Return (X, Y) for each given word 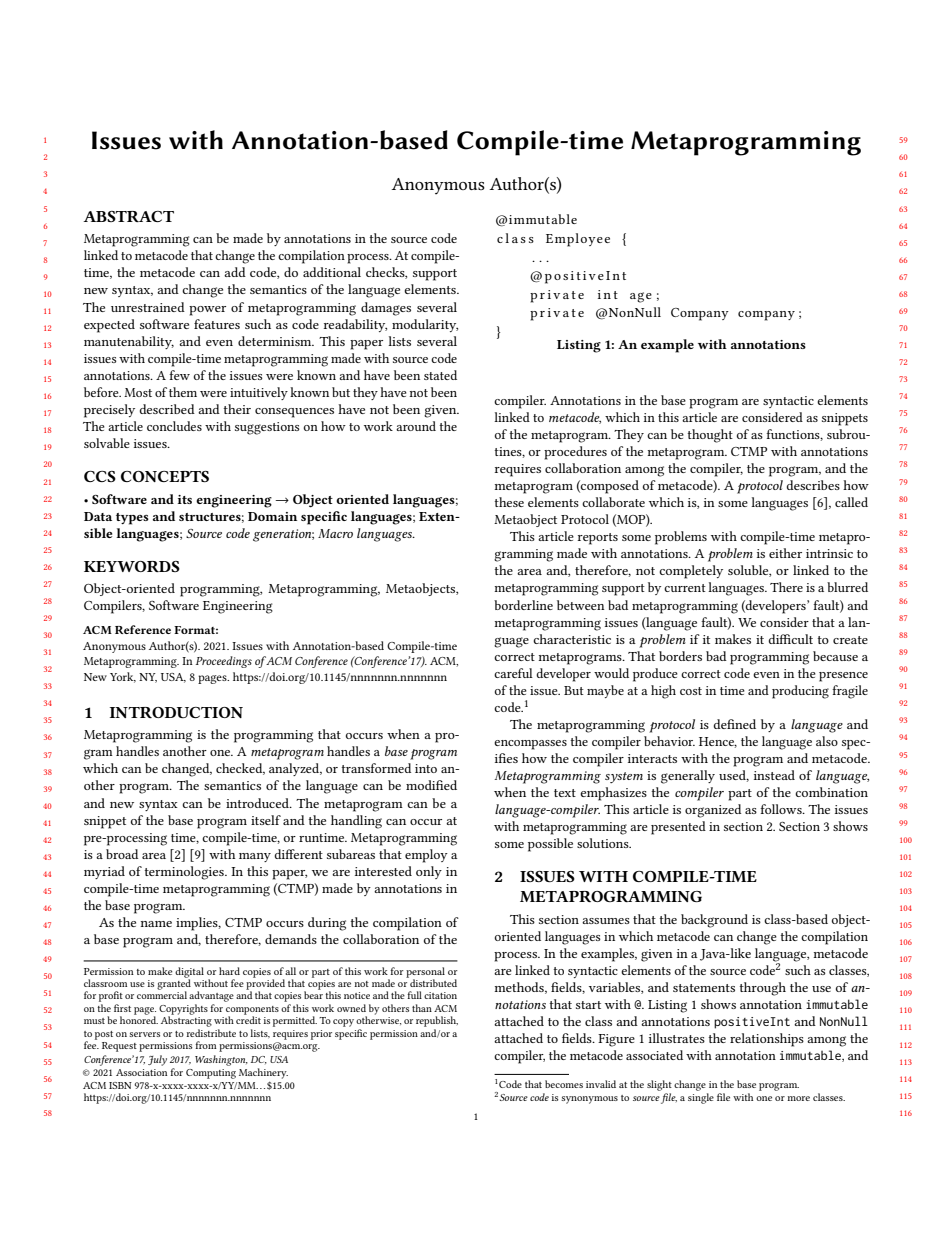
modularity (425, 325)
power (207, 311)
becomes (564, 1084)
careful (513, 673)
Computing (211, 1074)
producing (800, 692)
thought (710, 436)
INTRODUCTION (176, 712)
